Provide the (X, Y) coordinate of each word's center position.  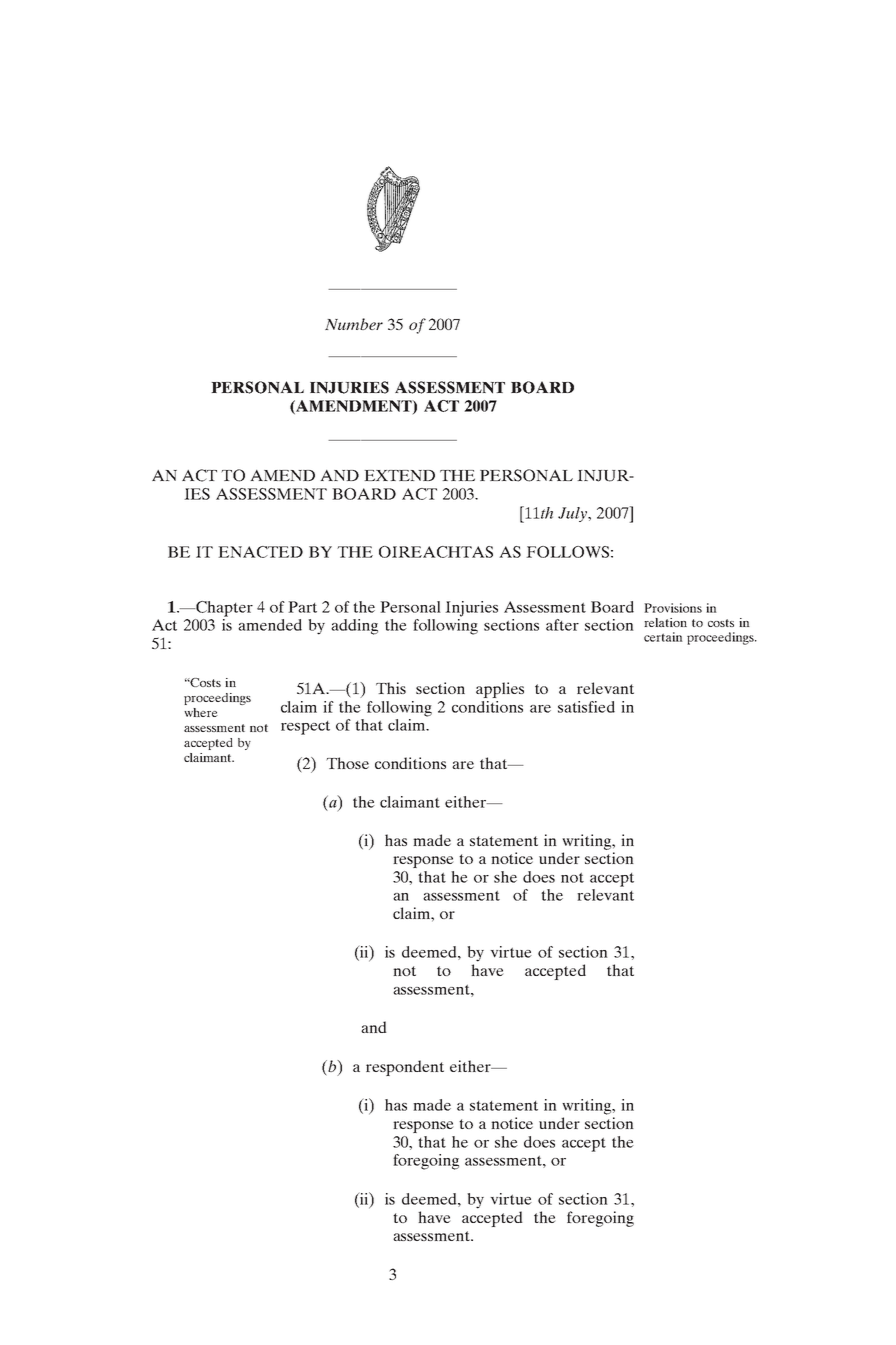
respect (305, 728)
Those (348, 763)
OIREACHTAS (436, 552)
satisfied (586, 707)
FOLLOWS (567, 552)
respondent (405, 1068)
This (391, 688)
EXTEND (399, 475)
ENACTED (260, 552)
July (573, 514)
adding (354, 627)
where (201, 712)
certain (663, 637)
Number (354, 324)
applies (500, 690)
